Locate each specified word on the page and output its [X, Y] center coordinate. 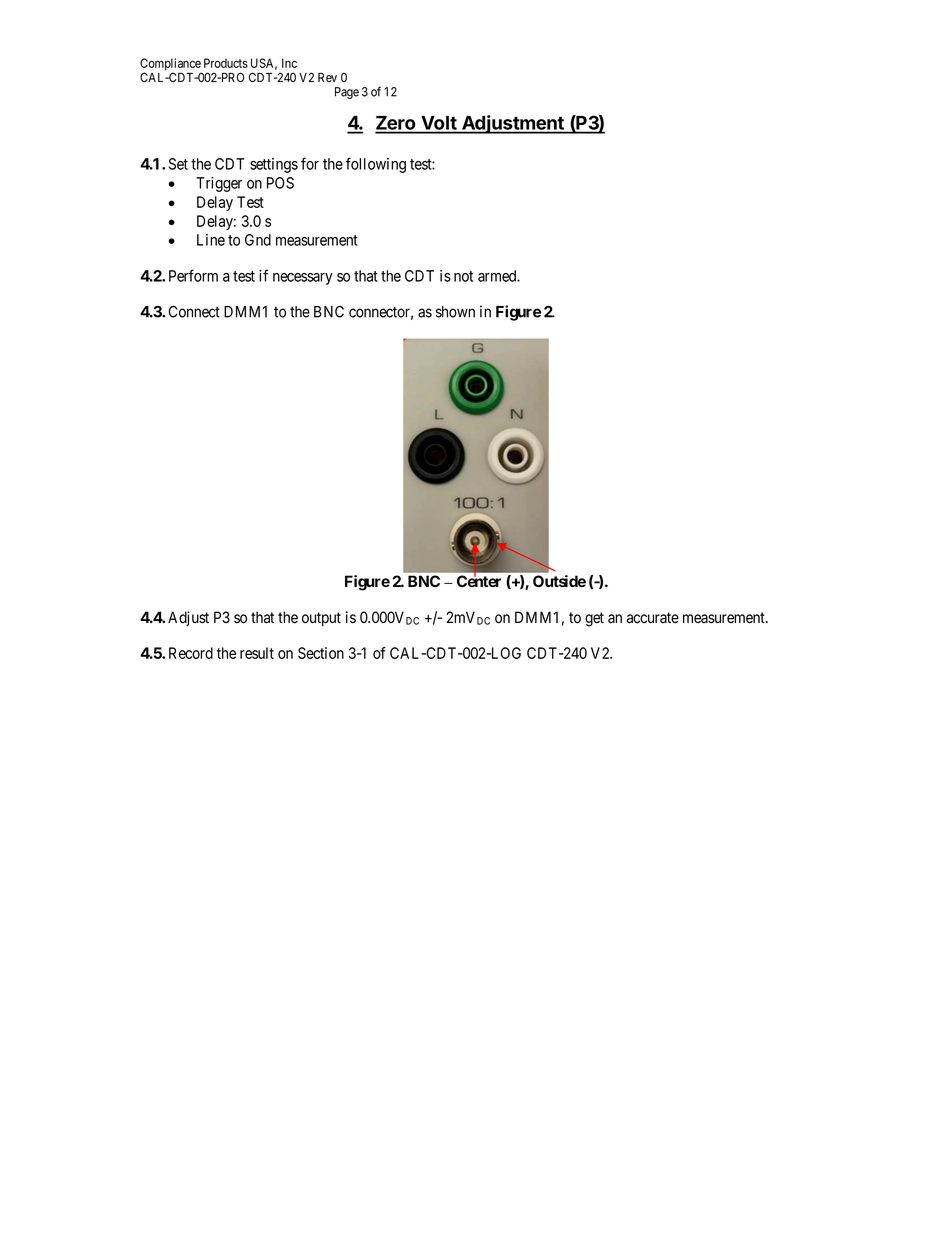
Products [226, 63]
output [321, 619]
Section [321, 653]
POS [280, 183]
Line [211, 240]
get [594, 619]
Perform [193, 275]
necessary [303, 279]
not [463, 276]
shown [455, 312]
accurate [653, 618]
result [257, 653]
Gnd [258, 240]
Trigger [219, 184]
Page [347, 93]
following [376, 165]
